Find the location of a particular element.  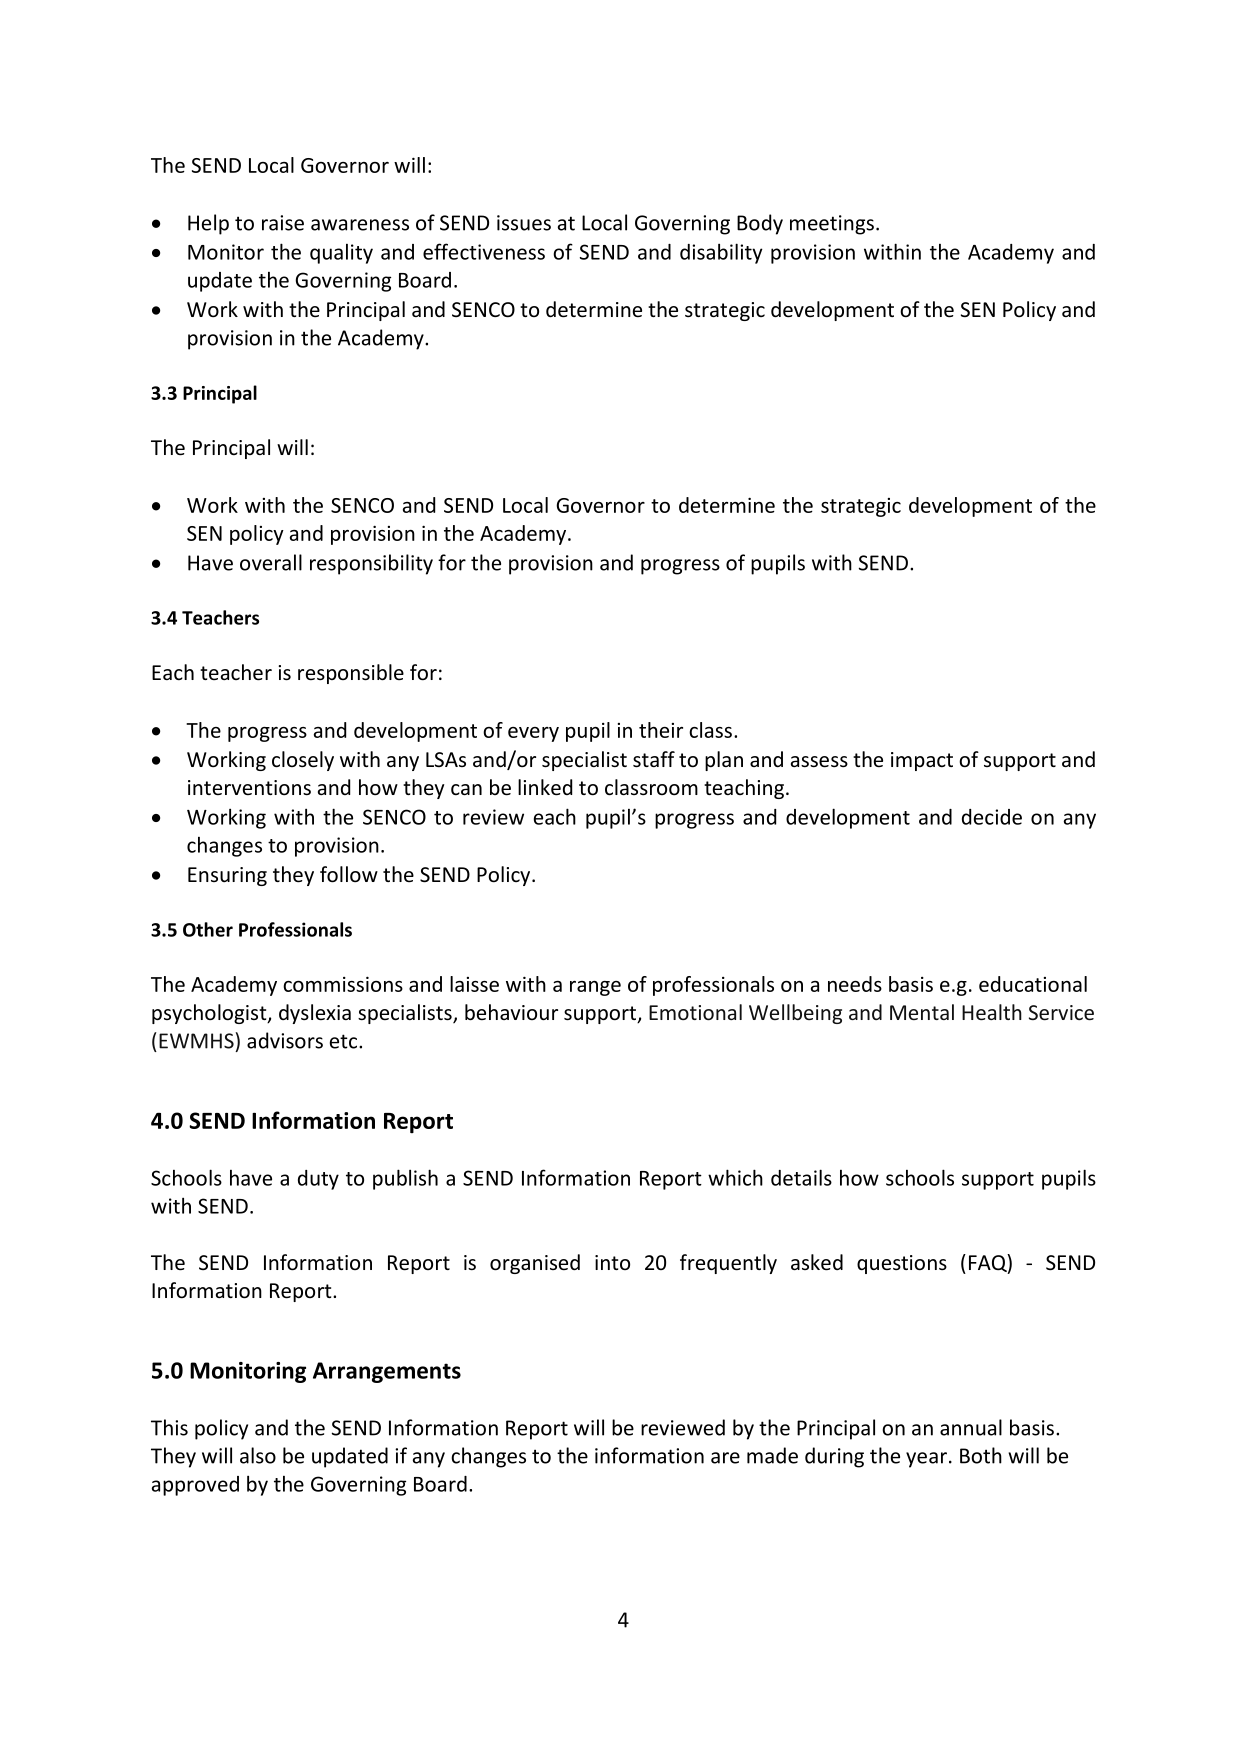

also is located at coordinates (258, 1455).
